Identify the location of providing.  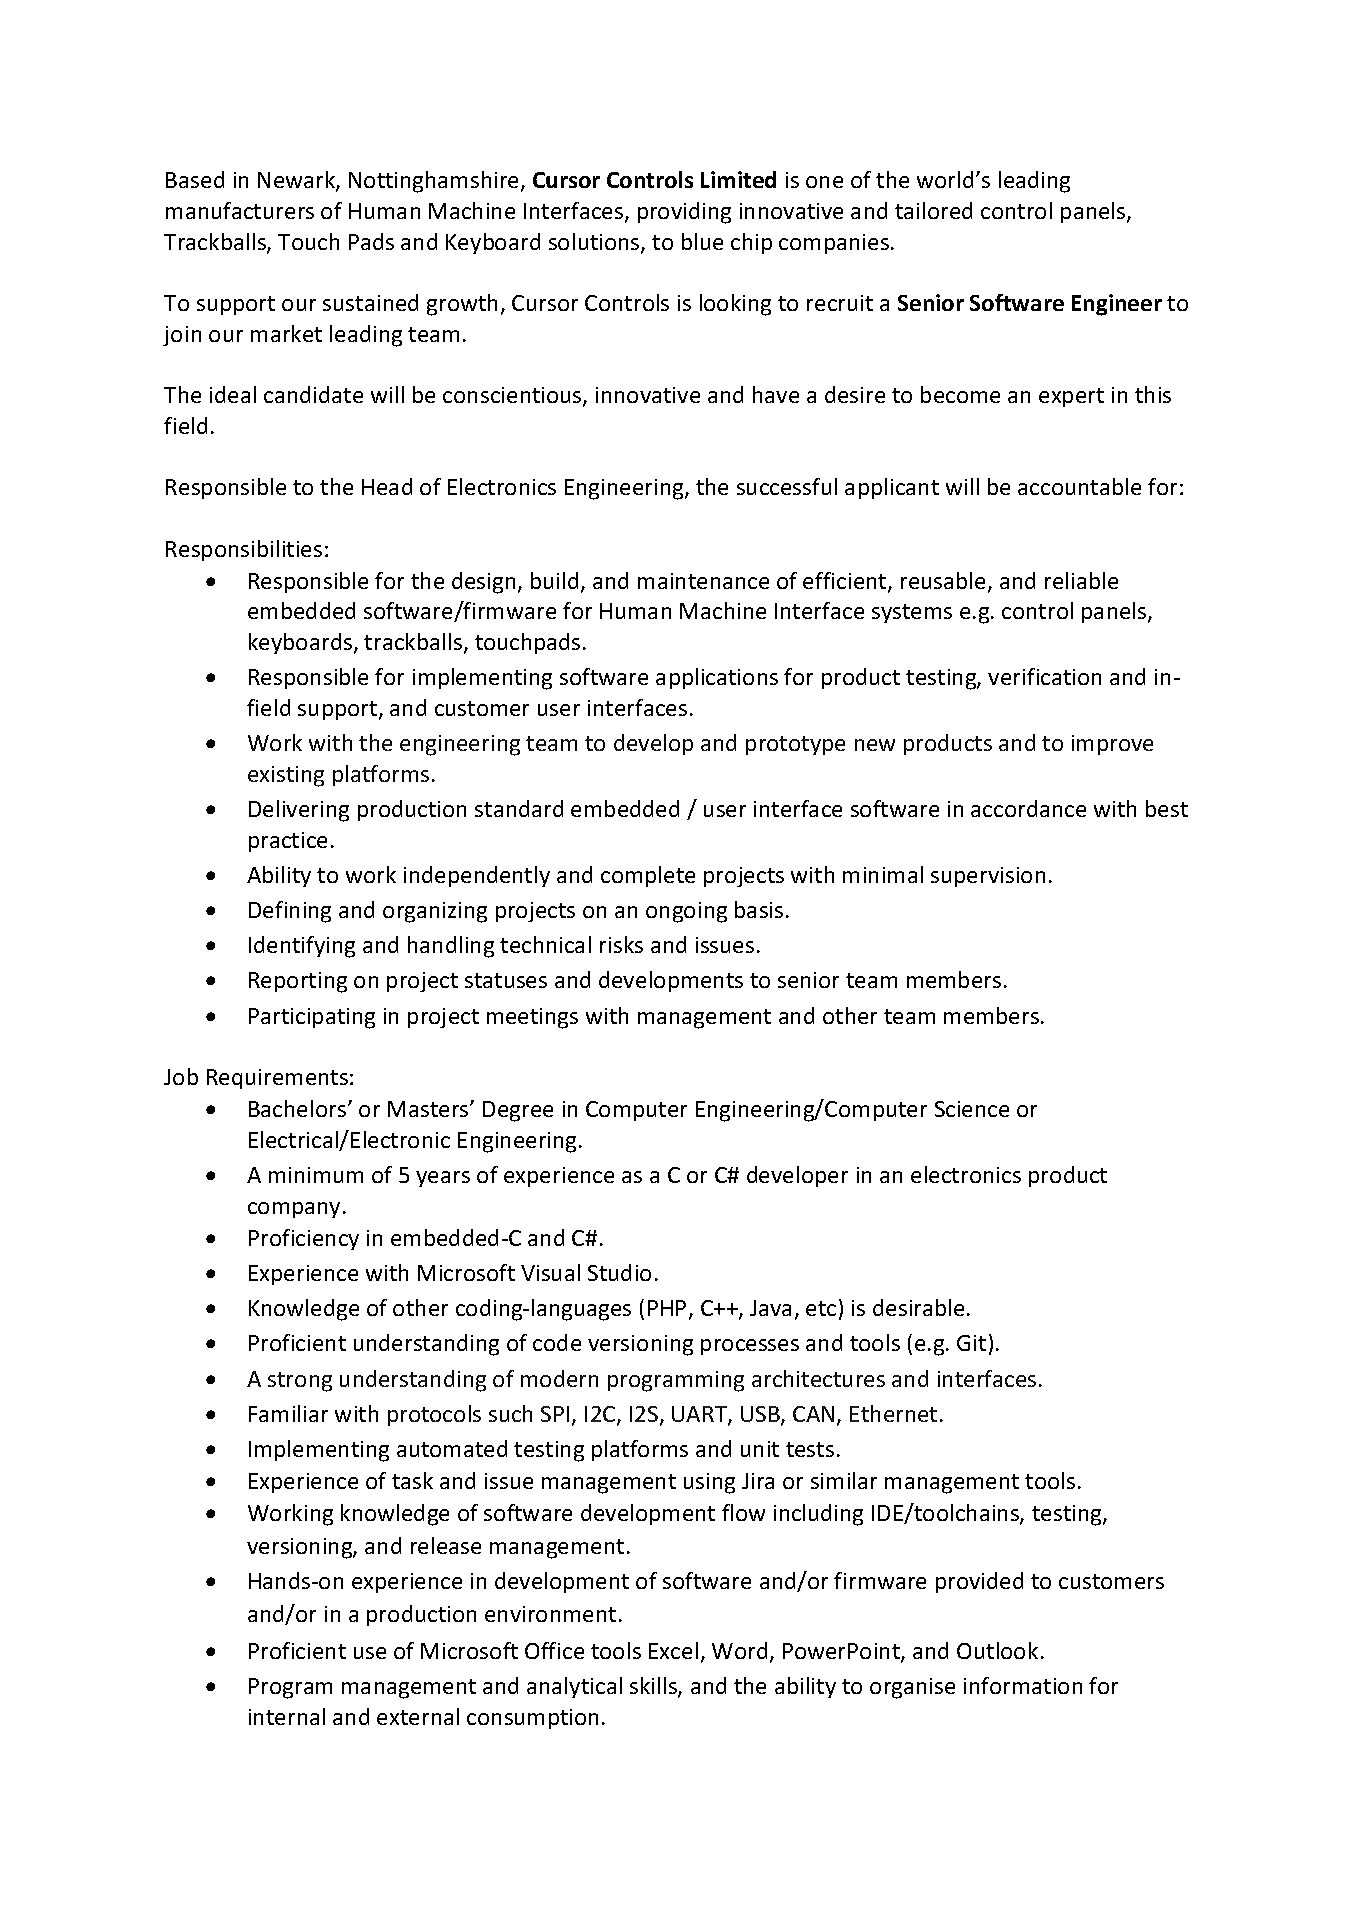
(684, 213).
